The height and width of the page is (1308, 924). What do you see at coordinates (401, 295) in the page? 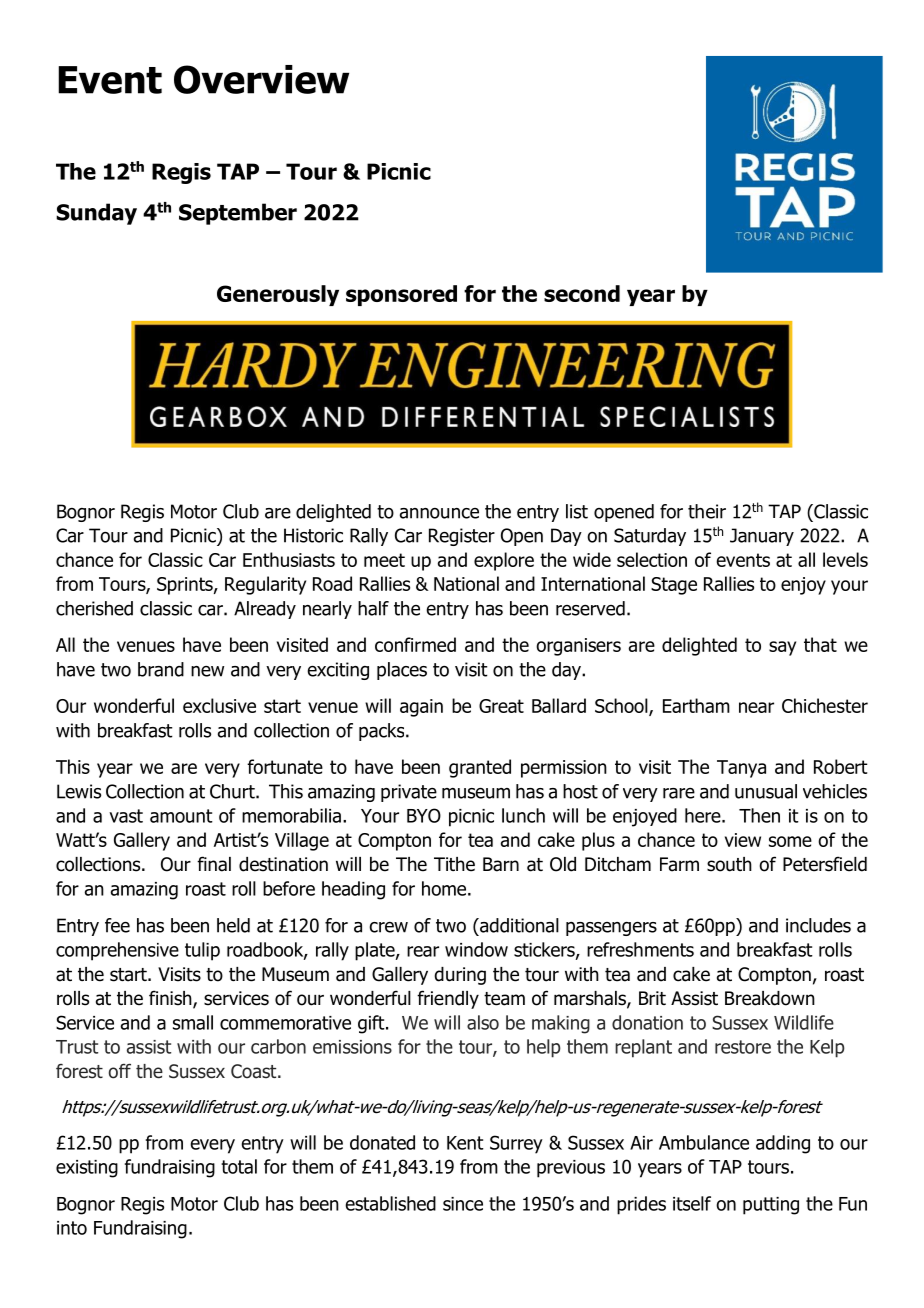
I see `sponsored` at bounding box center [401, 295].
